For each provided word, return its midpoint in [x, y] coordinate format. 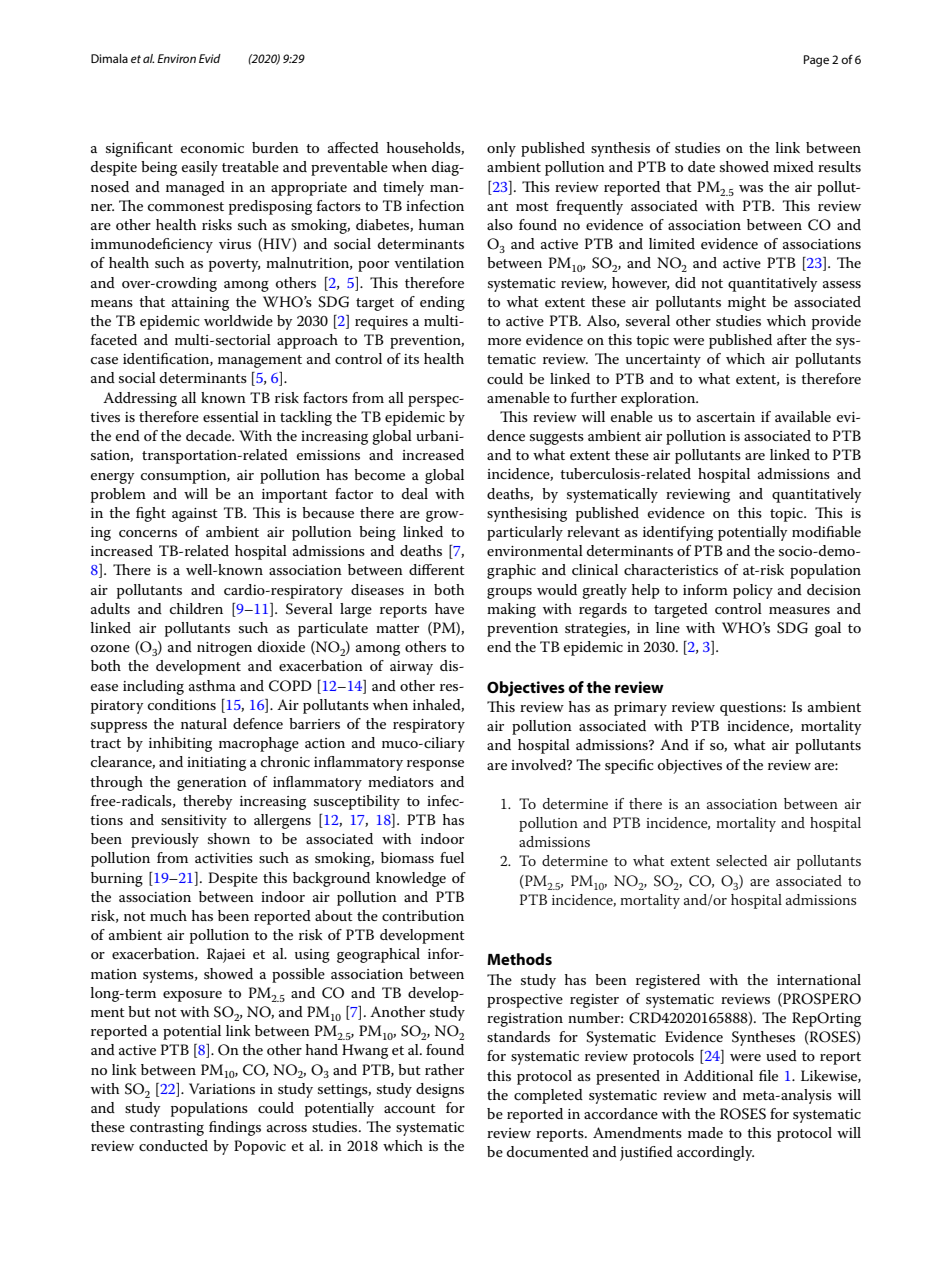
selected [741, 860]
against [195, 515]
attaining [200, 304]
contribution [423, 915]
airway [411, 668]
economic [212, 148]
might [747, 303]
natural [204, 723]
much [168, 915]
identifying [678, 533]
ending [442, 303]
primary [640, 709]
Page [816, 61]
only [501, 149]
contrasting [167, 1129]
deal [415, 493]
